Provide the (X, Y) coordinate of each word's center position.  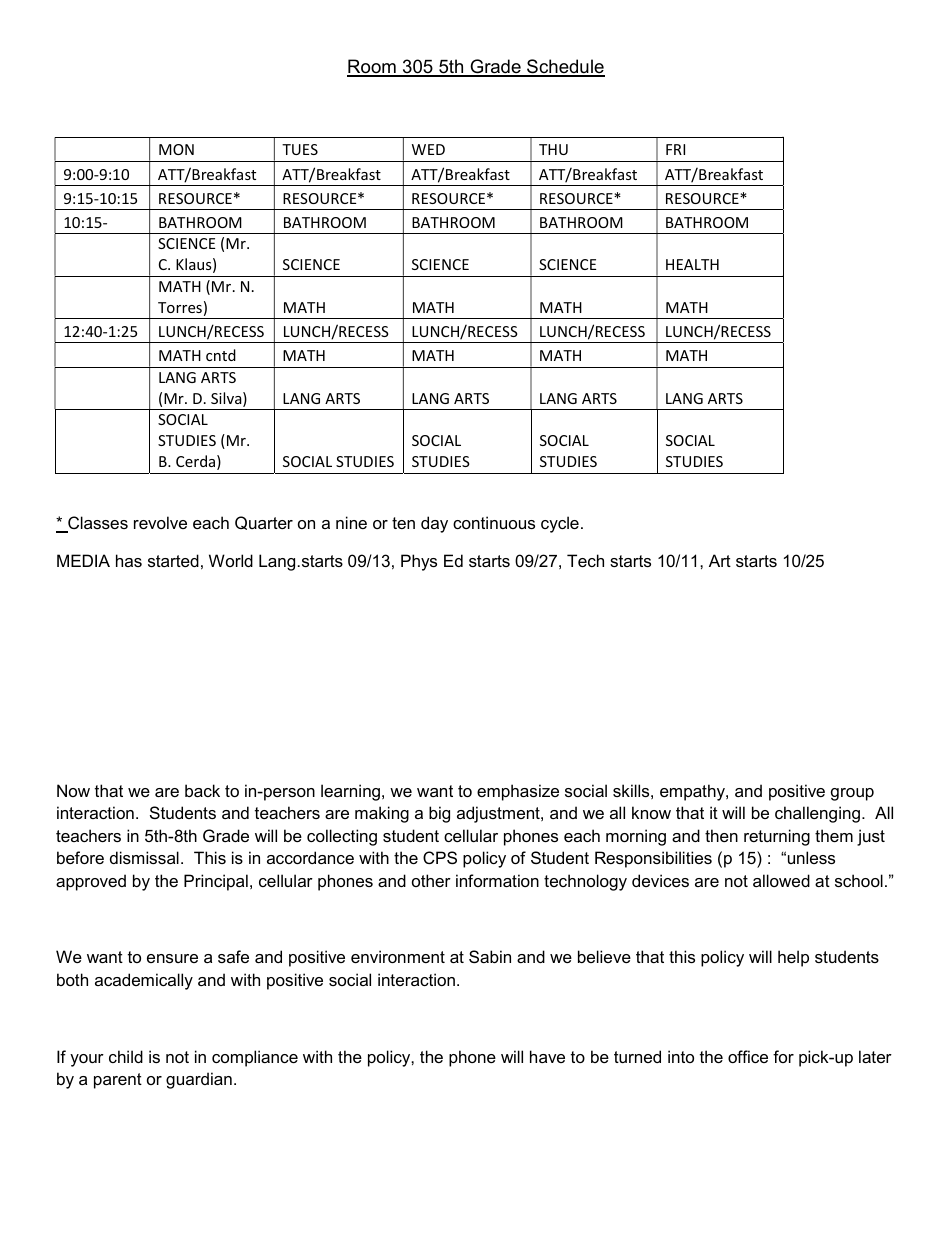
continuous (494, 522)
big (439, 814)
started (173, 560)
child (126, 1056)
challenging (817, 814)
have (547, 1056)
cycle (560, 524)
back (202, 790)
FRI (675, 149)
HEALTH (692, 264)
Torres (180, 307)
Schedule (565, 67)
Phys (419, 562)
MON (176, 149)
